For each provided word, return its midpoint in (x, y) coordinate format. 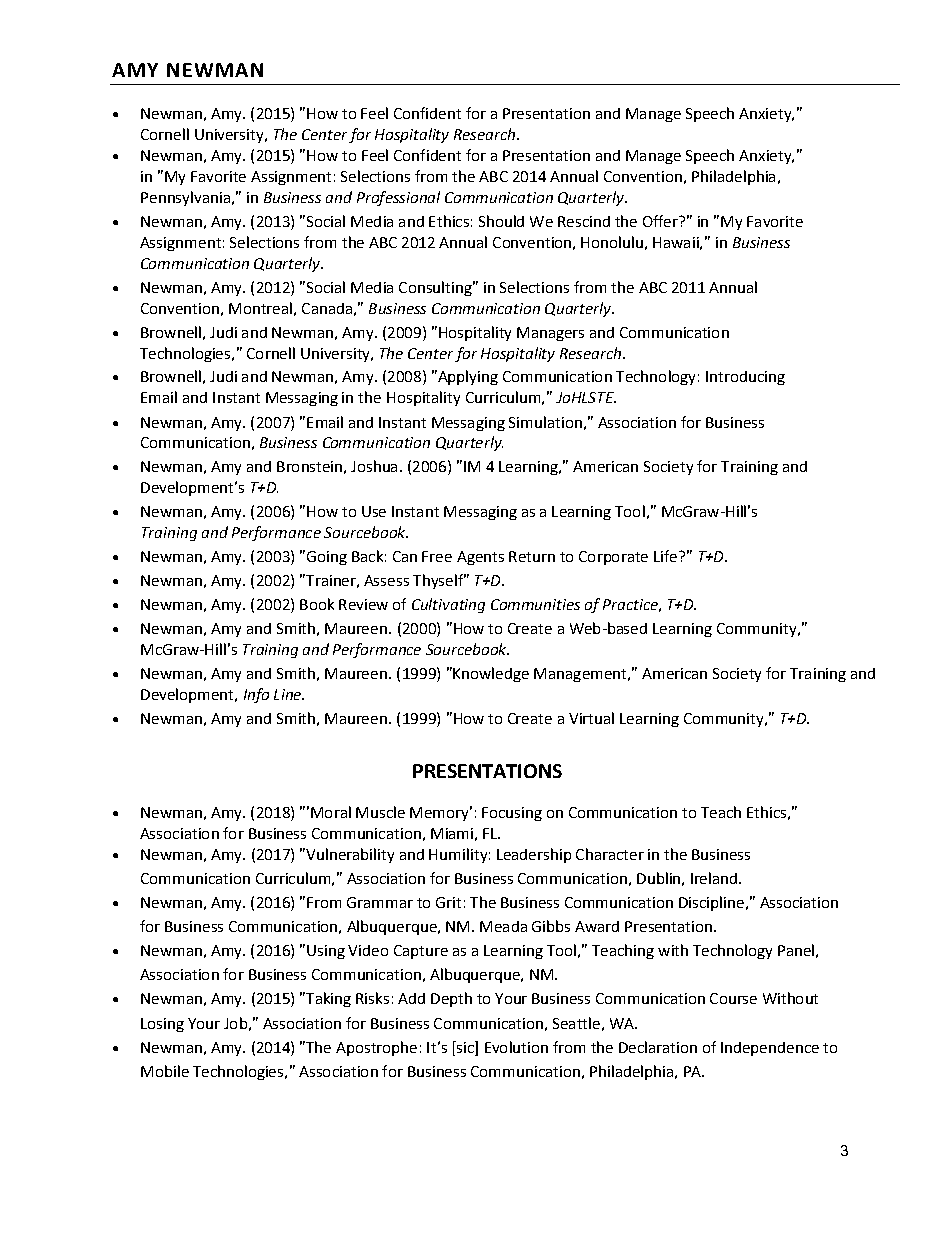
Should (501, 221)
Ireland (715, 878)
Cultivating (448, 605)
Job (235, 1023)
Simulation (545, 422)
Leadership (534, 855)
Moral (331, 812)
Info (256, 695)
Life (665, 556)
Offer (661, 221)
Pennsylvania (185, 198)
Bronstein (309, 466)
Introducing (745, 378)
